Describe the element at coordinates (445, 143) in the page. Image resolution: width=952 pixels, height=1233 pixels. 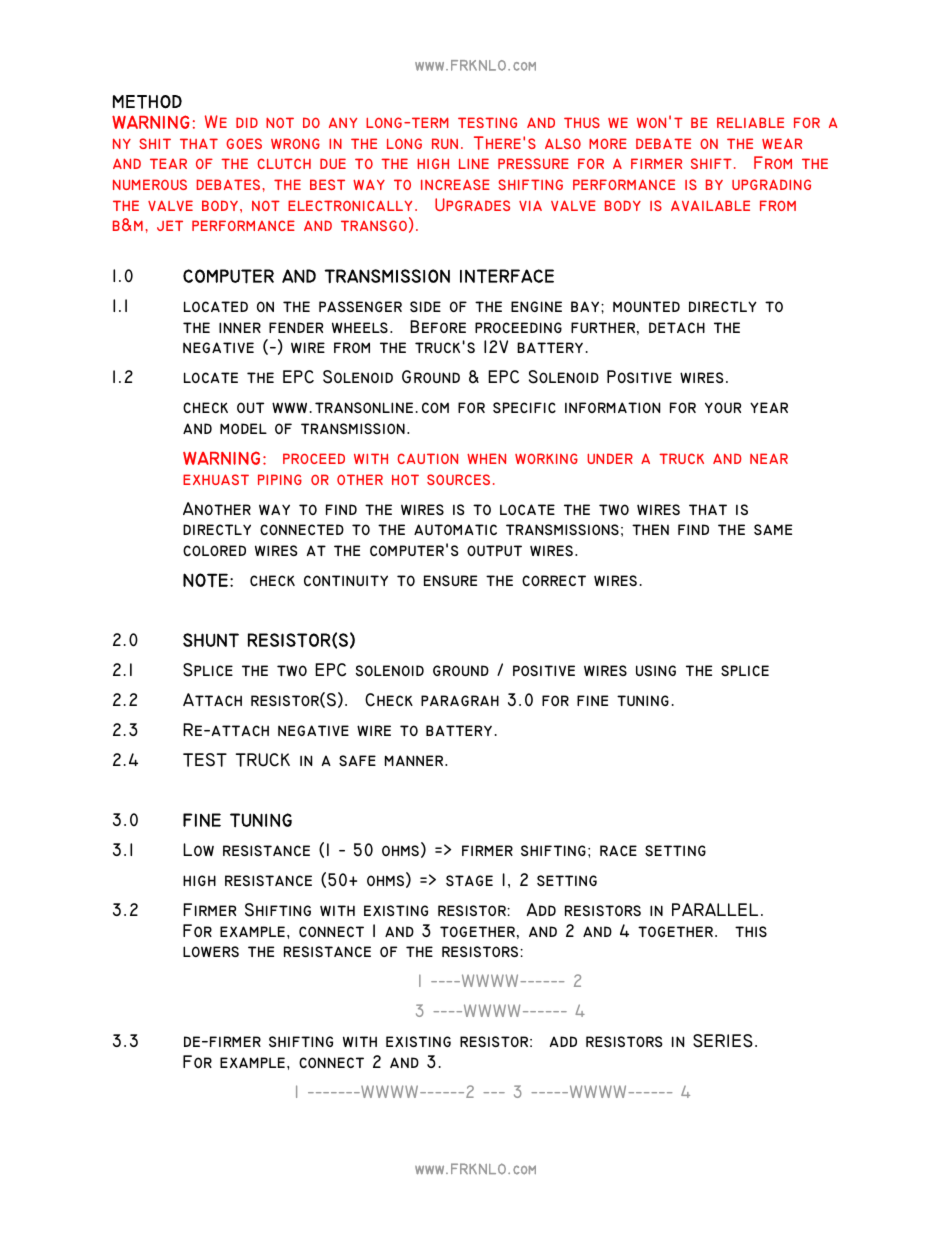
I see `run` at that location.
